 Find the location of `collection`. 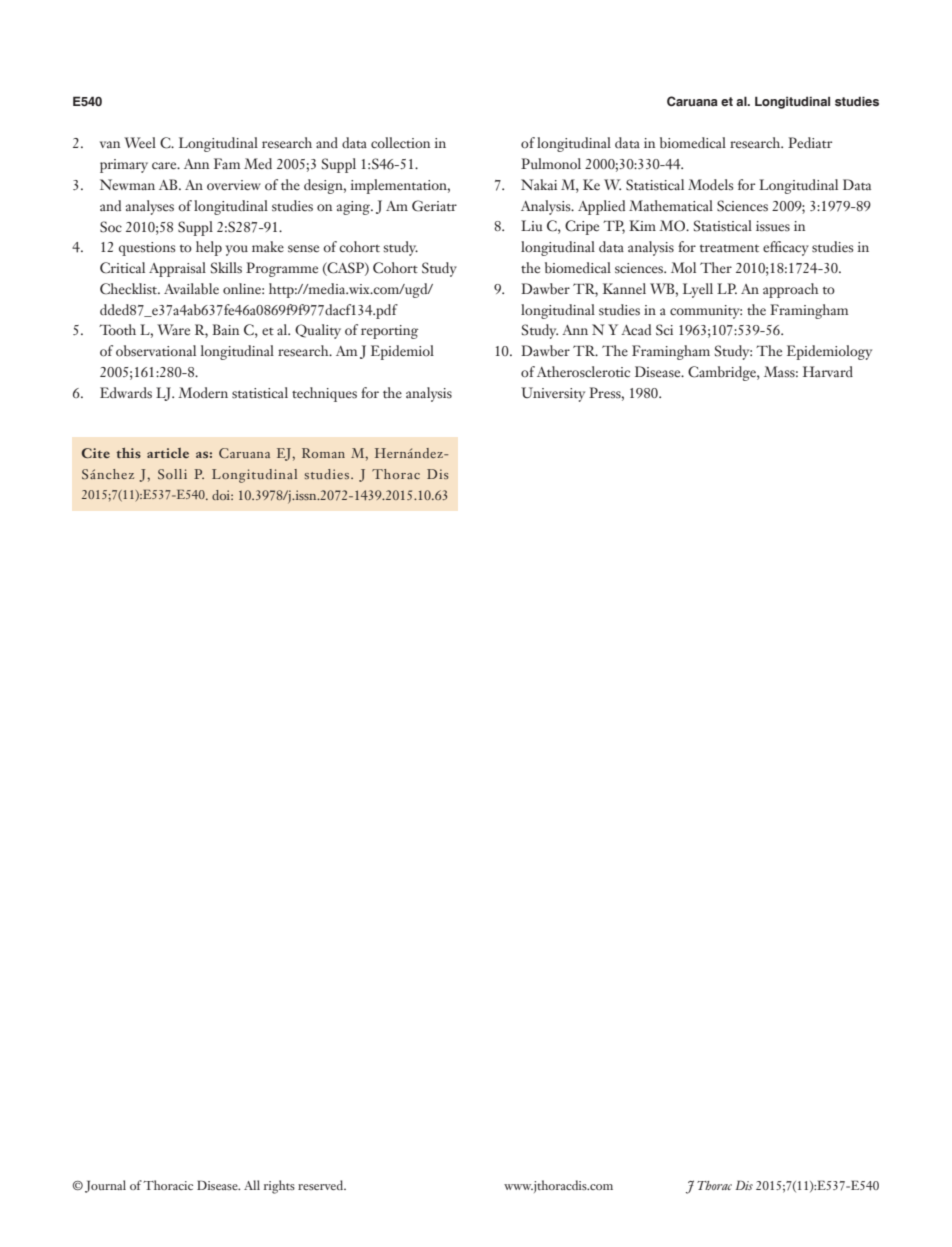

collection is located at coordinates (400, 142).
